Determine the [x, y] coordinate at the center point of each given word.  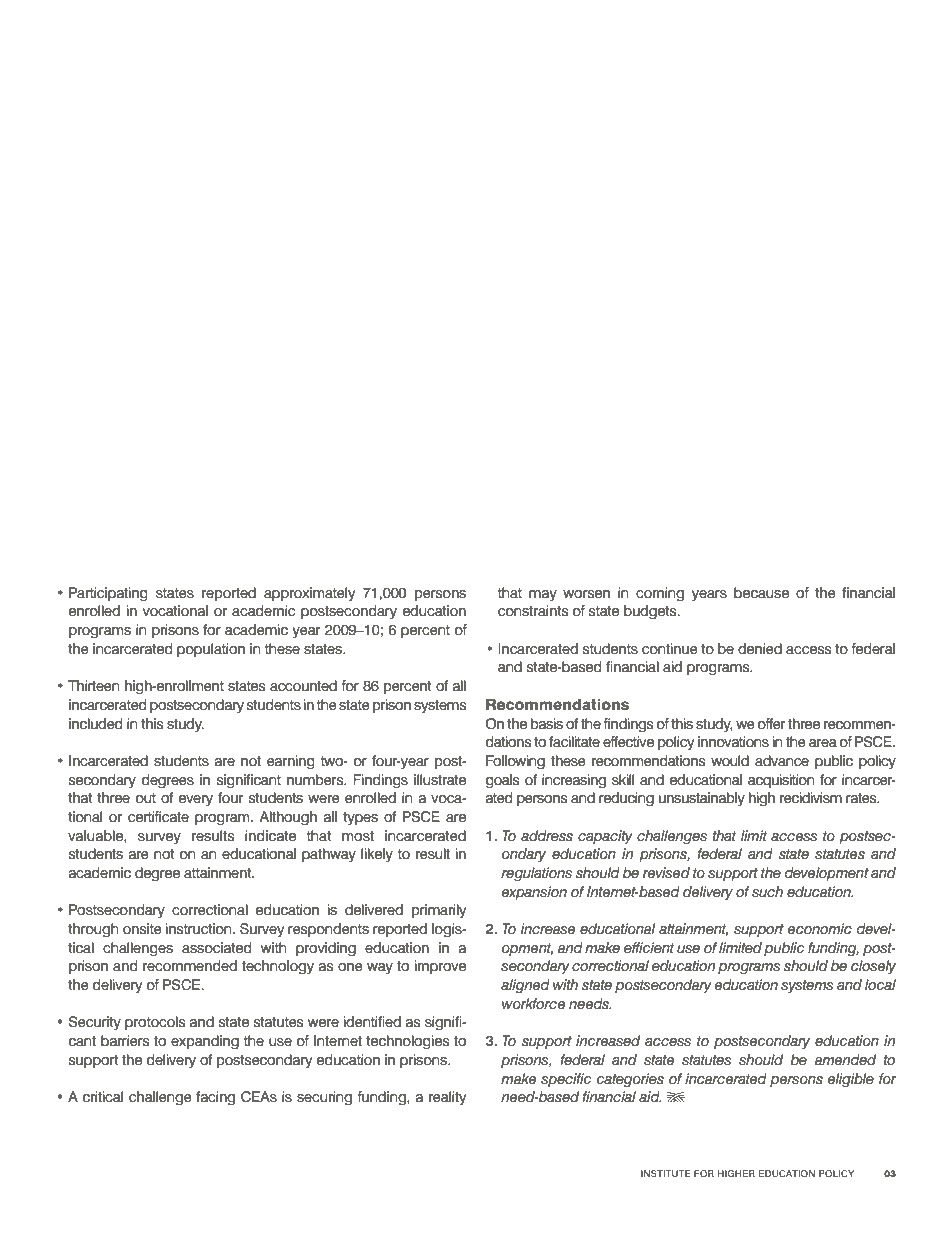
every [196, 800]
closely [873, 967]
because [761, 593]
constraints [533, 611]
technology [278, 967]
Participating [108, 594]
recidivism [811, 798]
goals [502, 781]
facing [215, 1098]
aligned [525, 986]
